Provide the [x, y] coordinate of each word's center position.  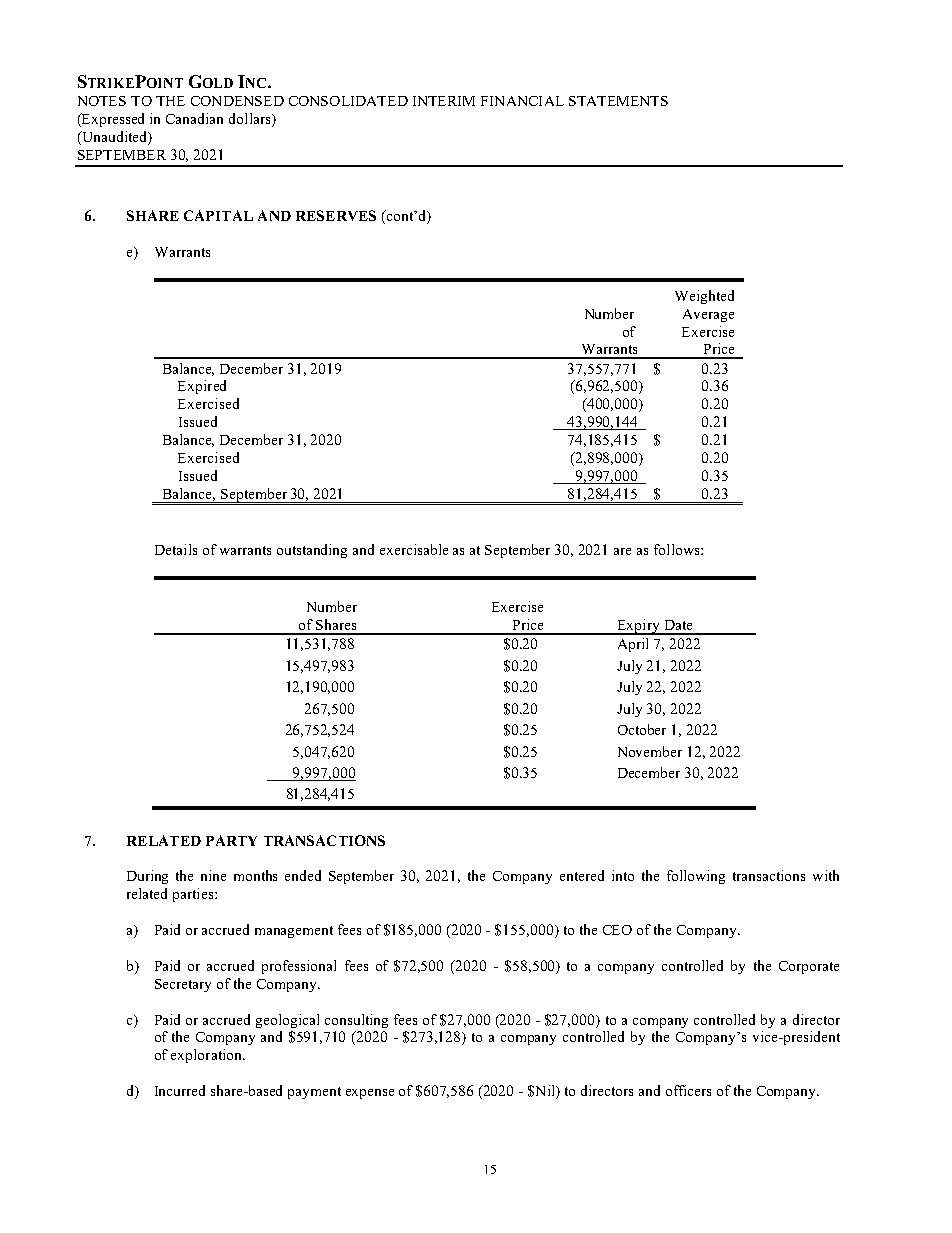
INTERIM [444, 101]
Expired [202, 387]
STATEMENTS [618, 101]
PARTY [231, 840]
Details [176, 549]
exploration [207, 1056]
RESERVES [336, 215]
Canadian [194, 118]
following [696, 877]
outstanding [312, 551]
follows [678, 549]
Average [708, 315]
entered [582, 875]
